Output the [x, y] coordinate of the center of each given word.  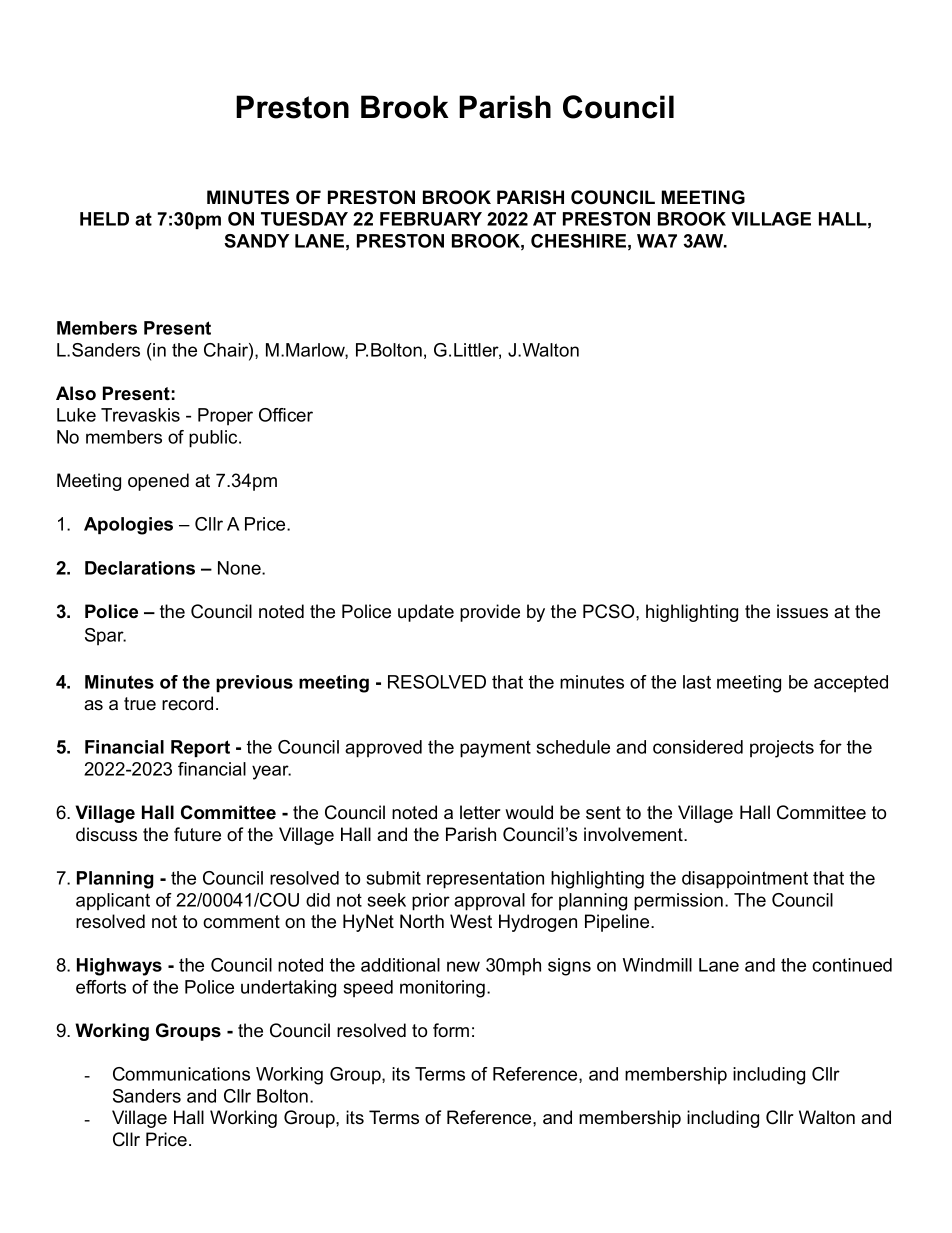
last [697, 682]
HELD [104, 219]
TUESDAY [304, 219]
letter [480, 812]
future [197, 834]
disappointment [745, 880]
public [214, 439]
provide [490, 613]
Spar [105, 636]
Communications [181, 1074]
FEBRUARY [431, 219]
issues [802, 611]
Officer [286, 415]
